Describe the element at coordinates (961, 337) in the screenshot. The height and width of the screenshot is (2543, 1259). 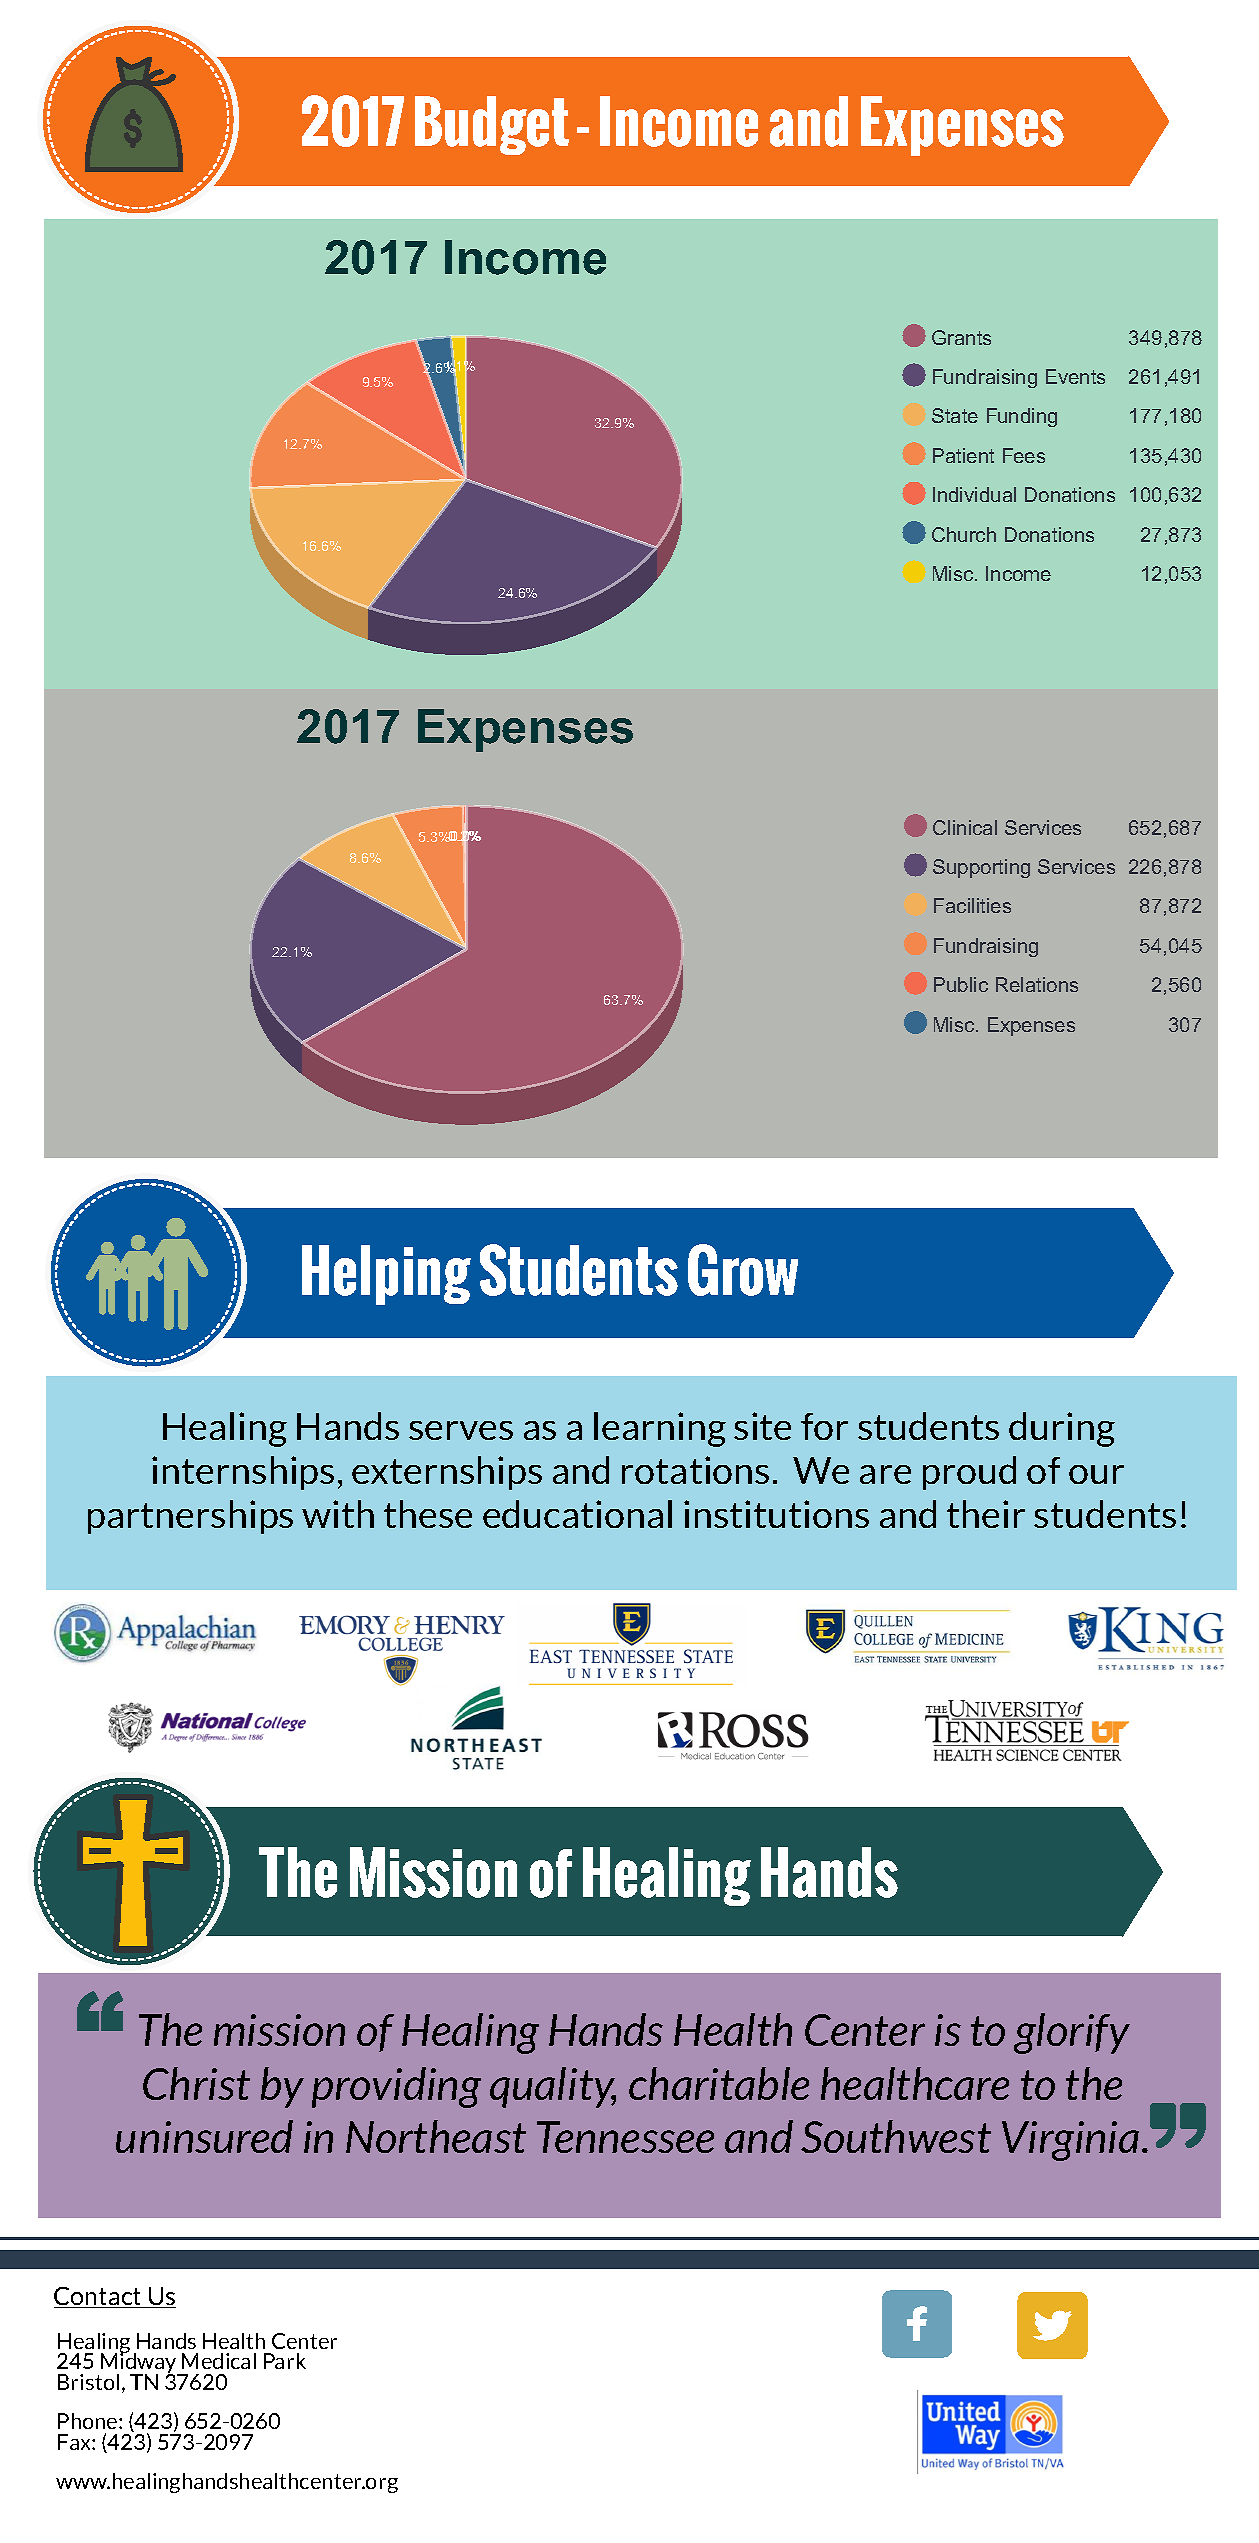
I see `Grants` at that location.
